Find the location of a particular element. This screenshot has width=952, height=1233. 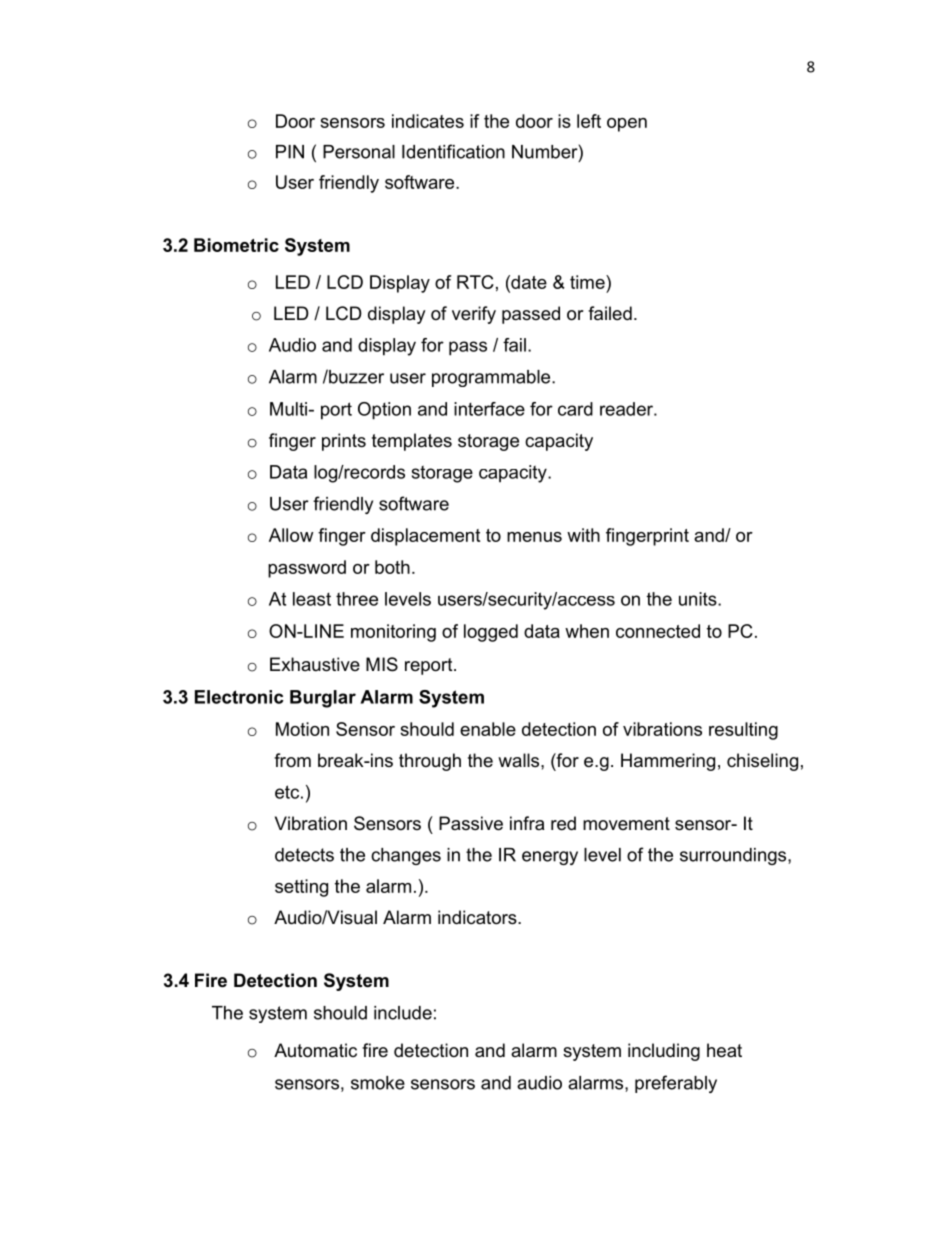

Automatic is located at coordinates (315, 1050).
